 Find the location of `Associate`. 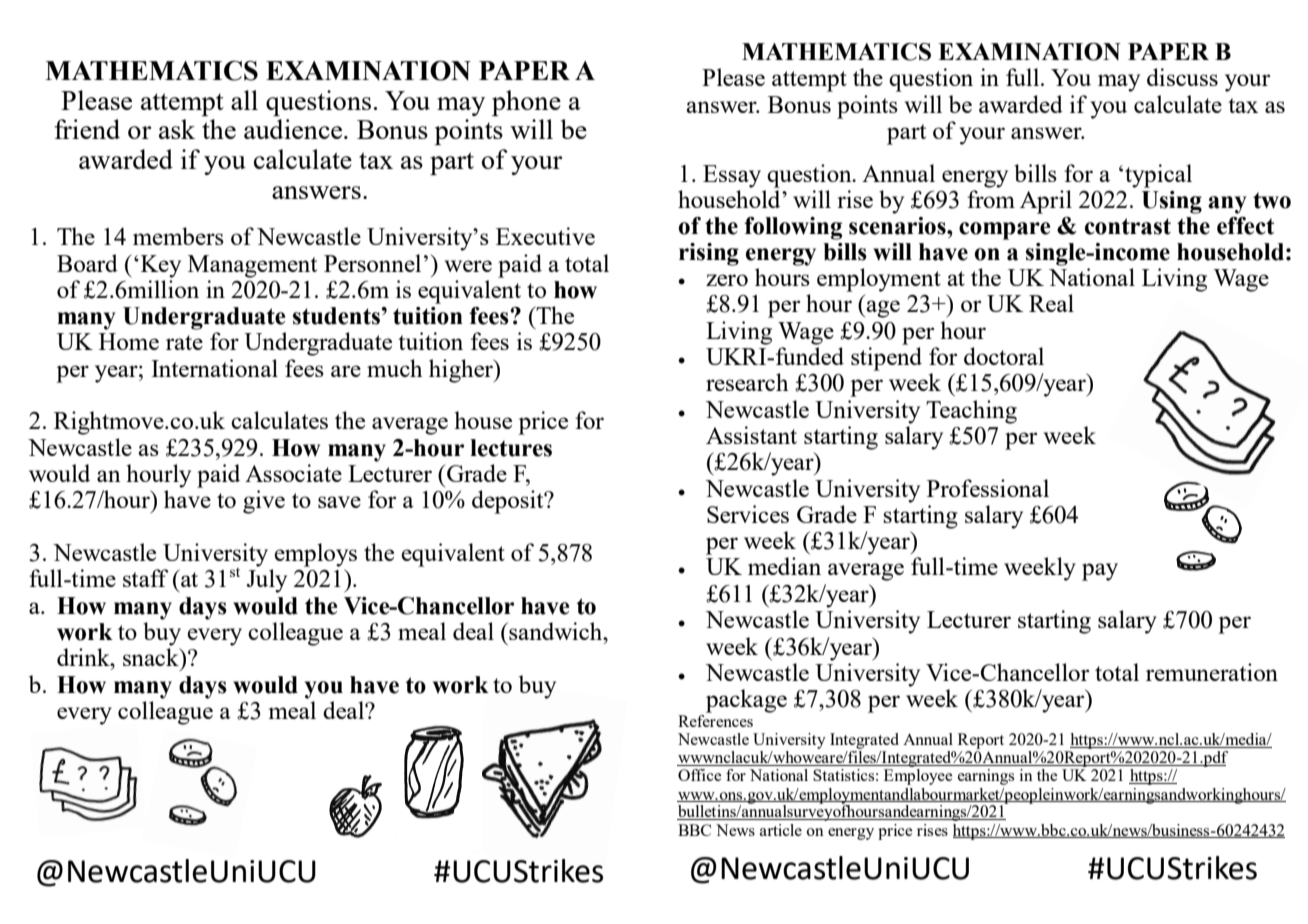

Associate is located at coordinates (293, 473).
